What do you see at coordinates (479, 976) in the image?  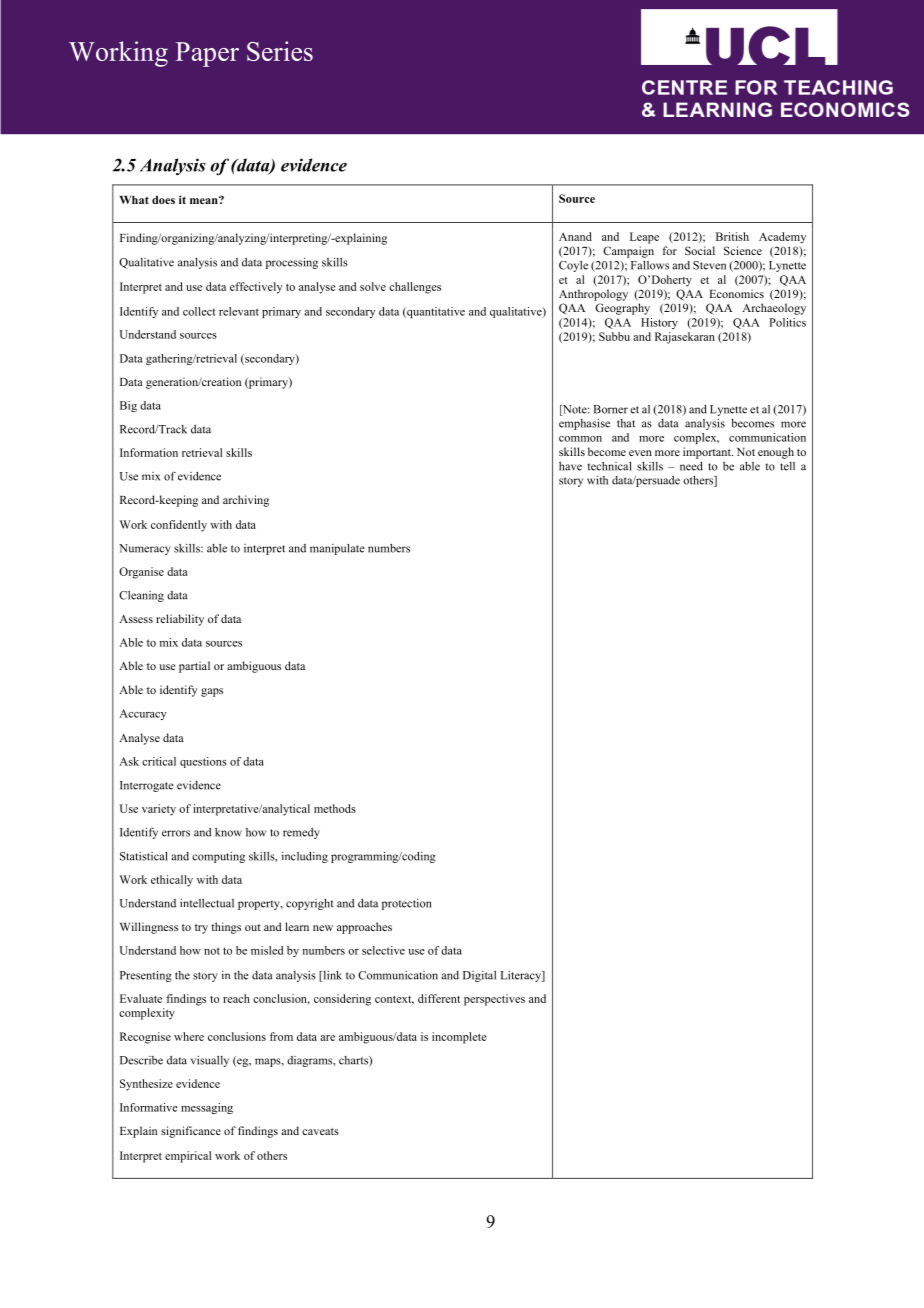 I see `Digital` at bounding box center [479, 976].
